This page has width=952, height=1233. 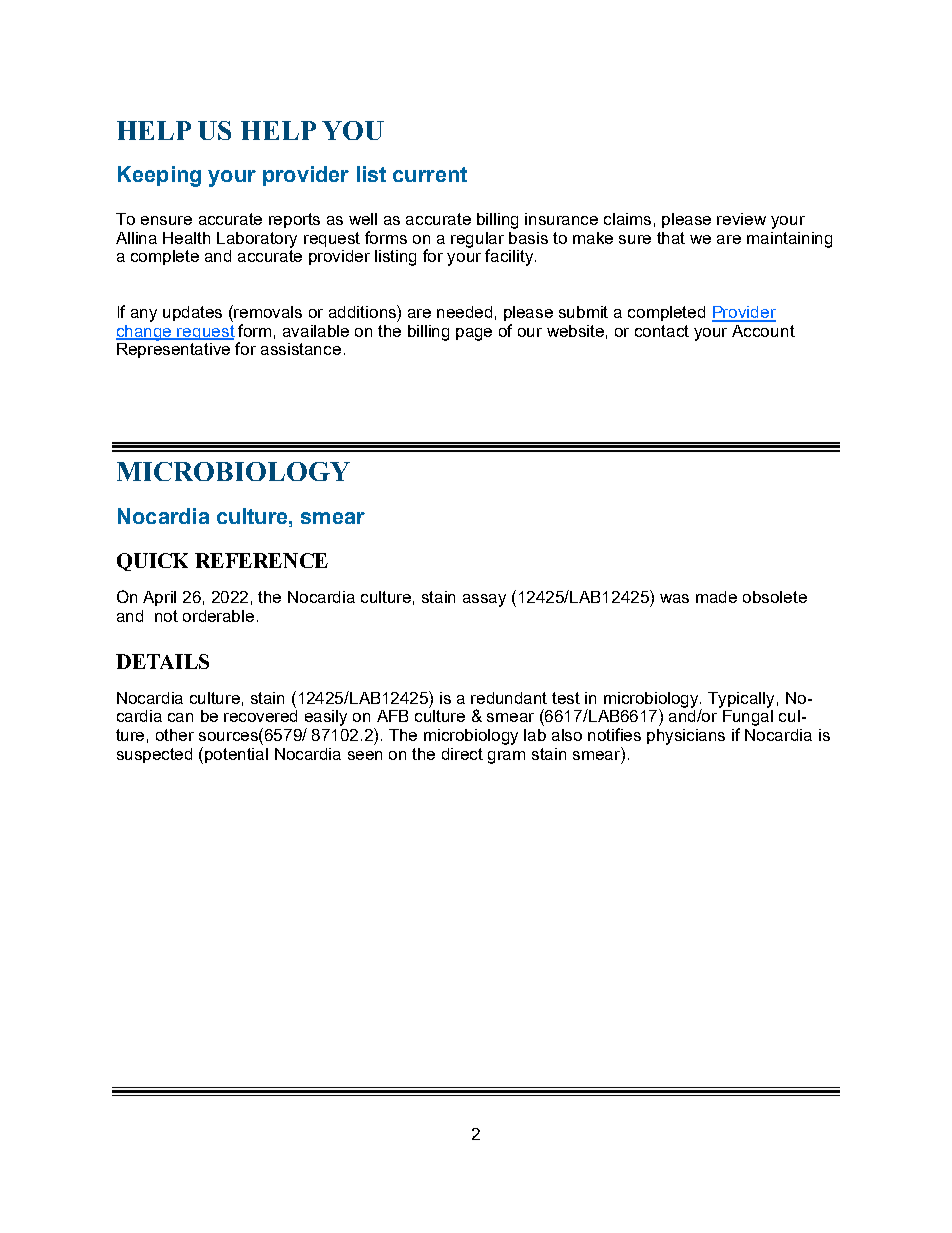 What do you see at coordinates (741, 219) in the page?
I see `review` at bounding box center [741, 219].
